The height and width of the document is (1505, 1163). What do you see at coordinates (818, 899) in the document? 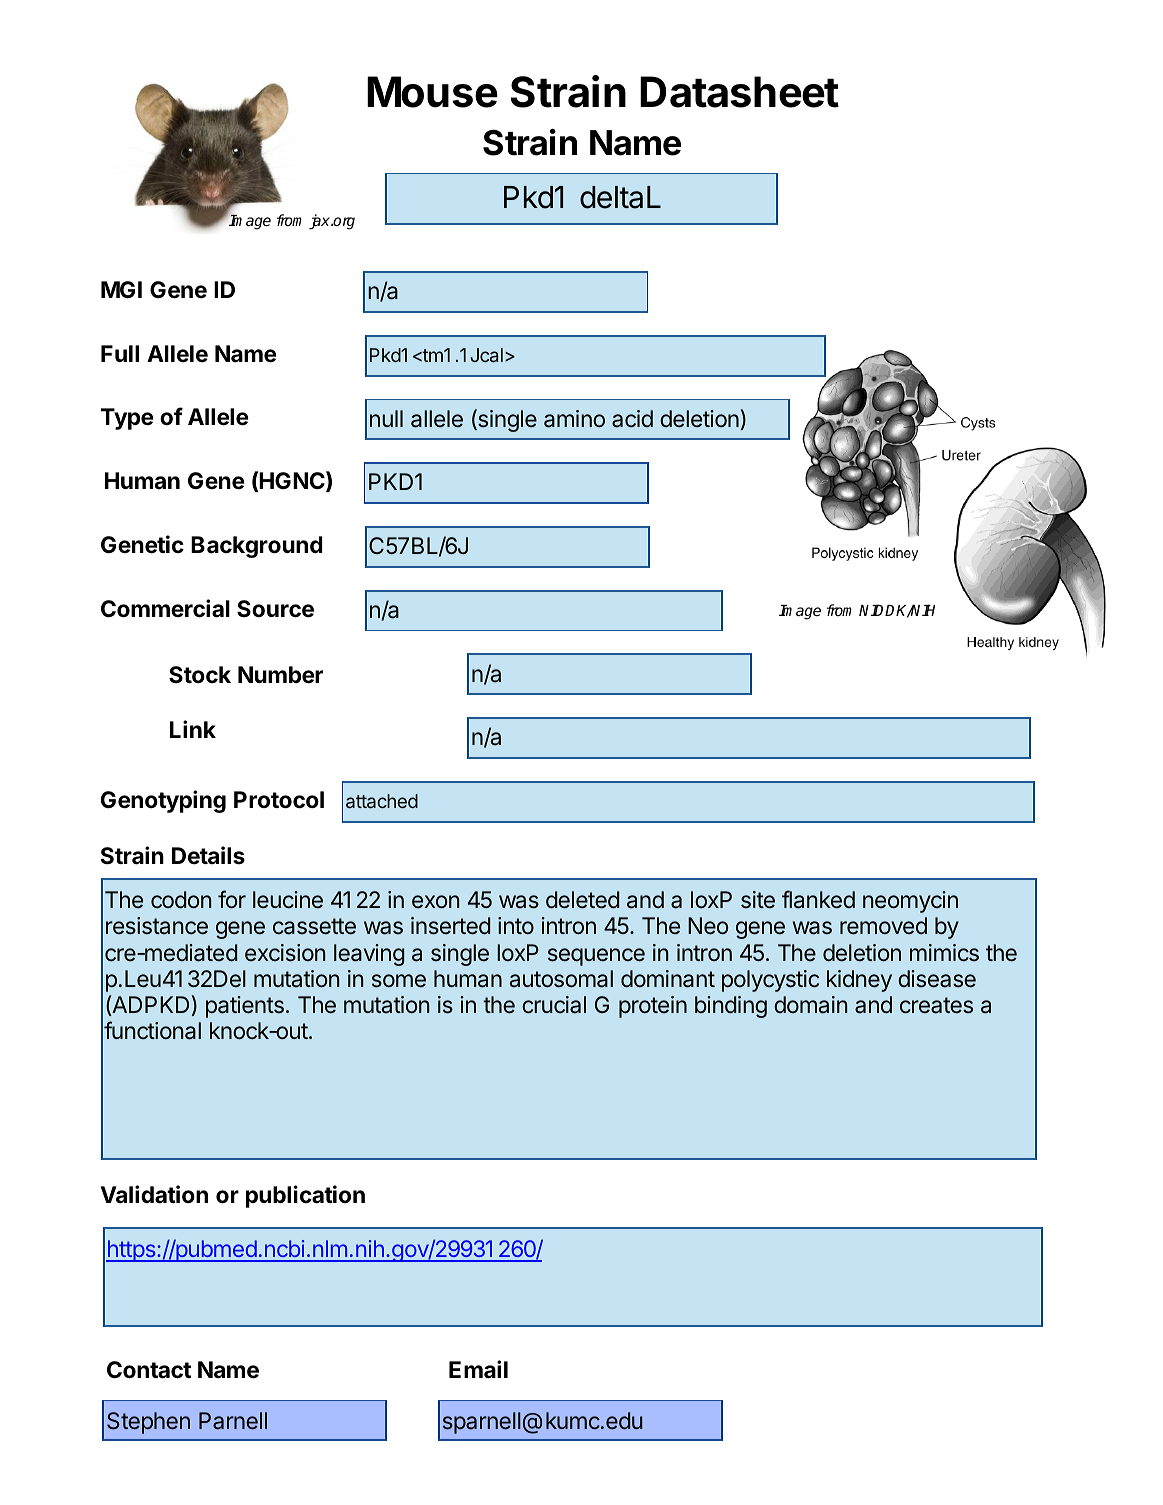
I see `flanked` at bounding box center [818, 899].
